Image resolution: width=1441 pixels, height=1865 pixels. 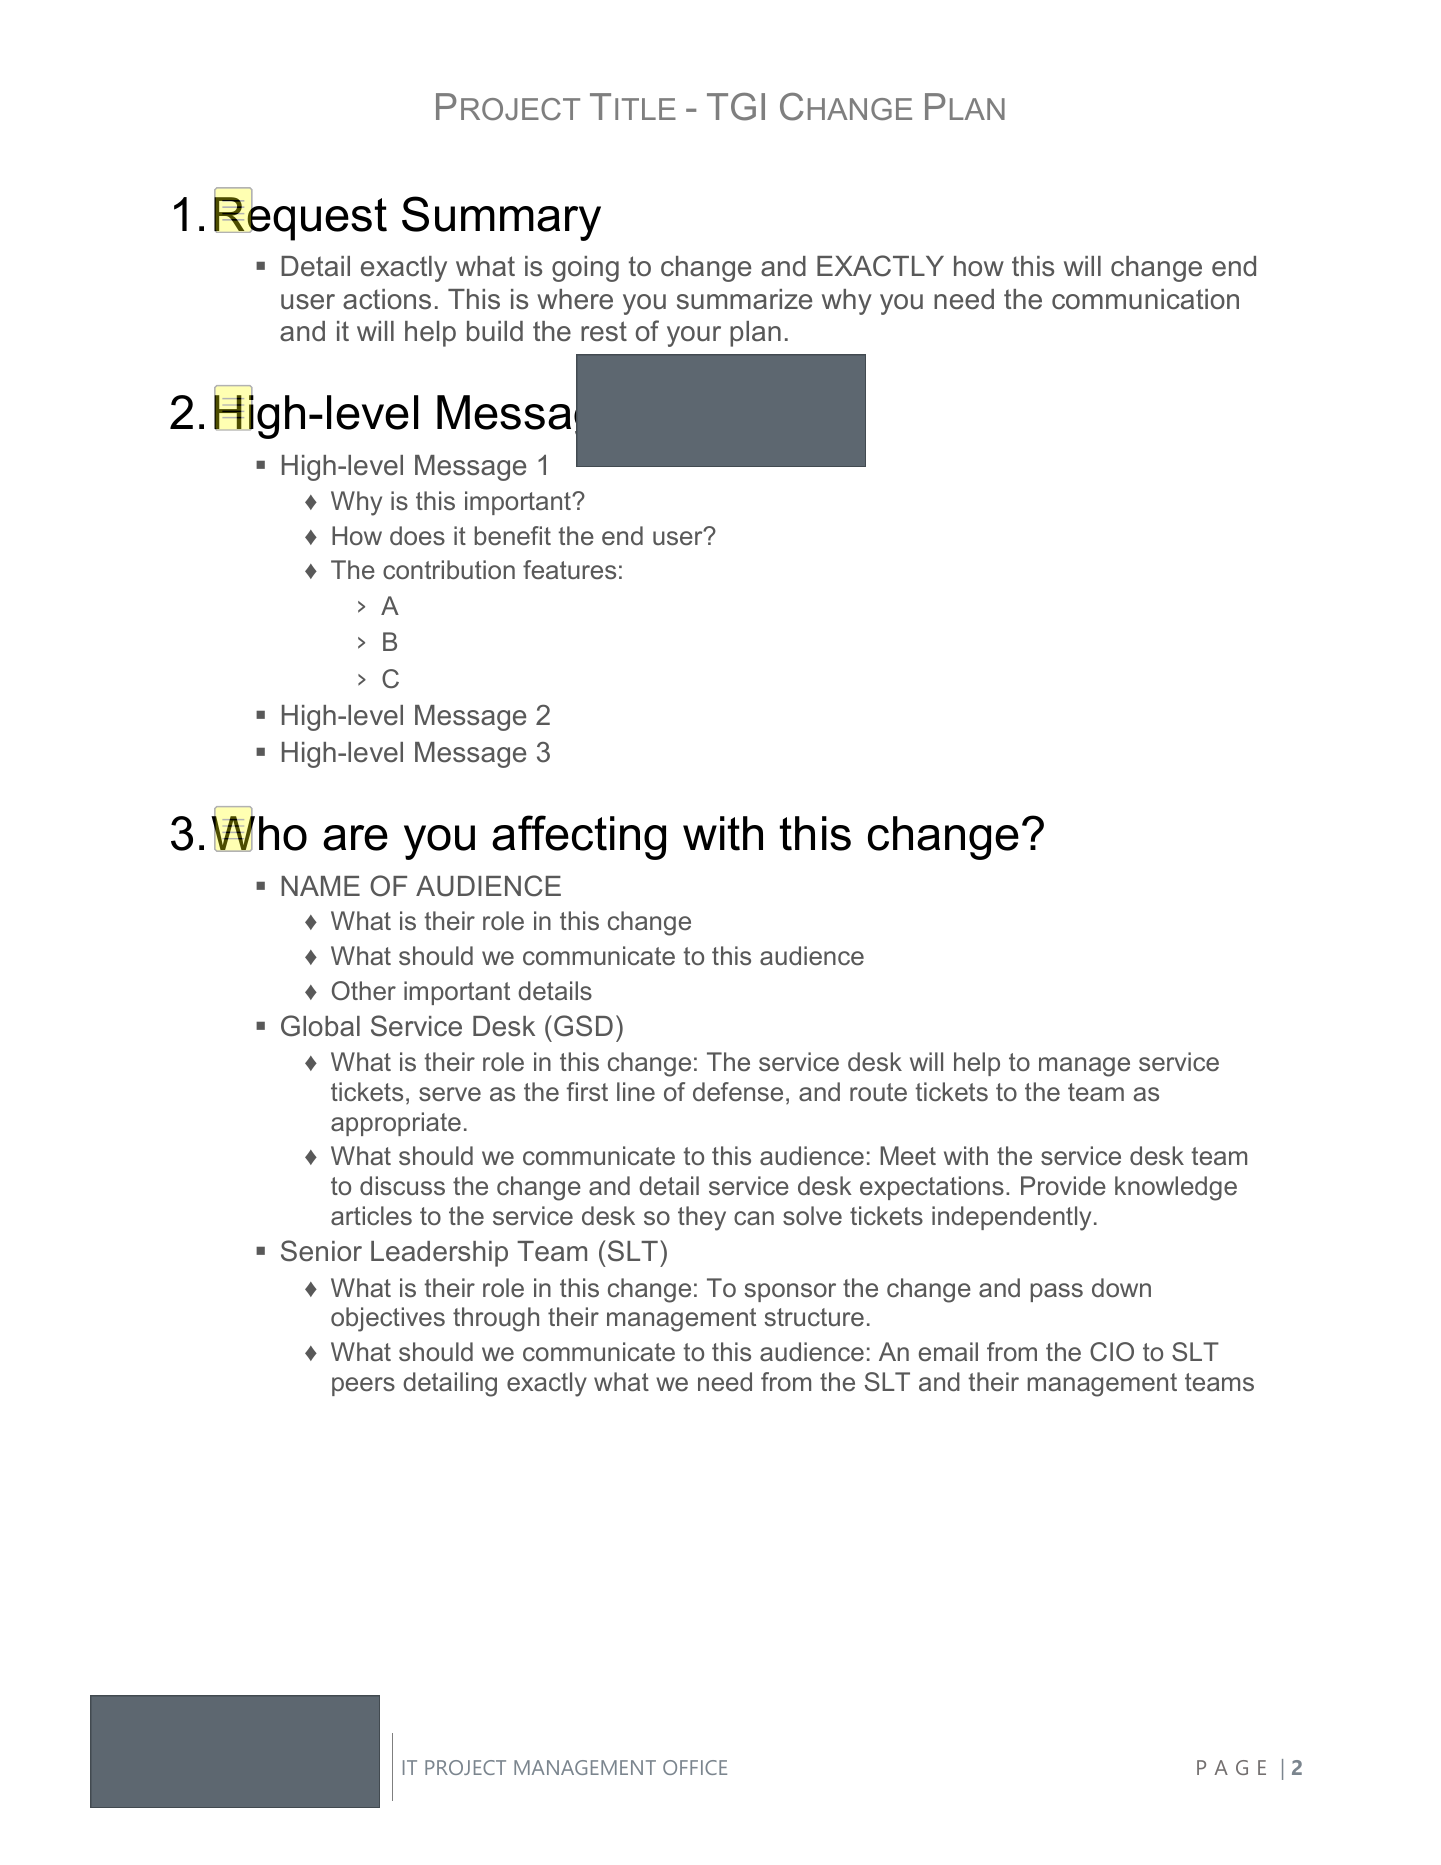 What do you see at coordinates (738, 1092) in the screenshot?
I see `defense` at bounding box center [738, 1092].
